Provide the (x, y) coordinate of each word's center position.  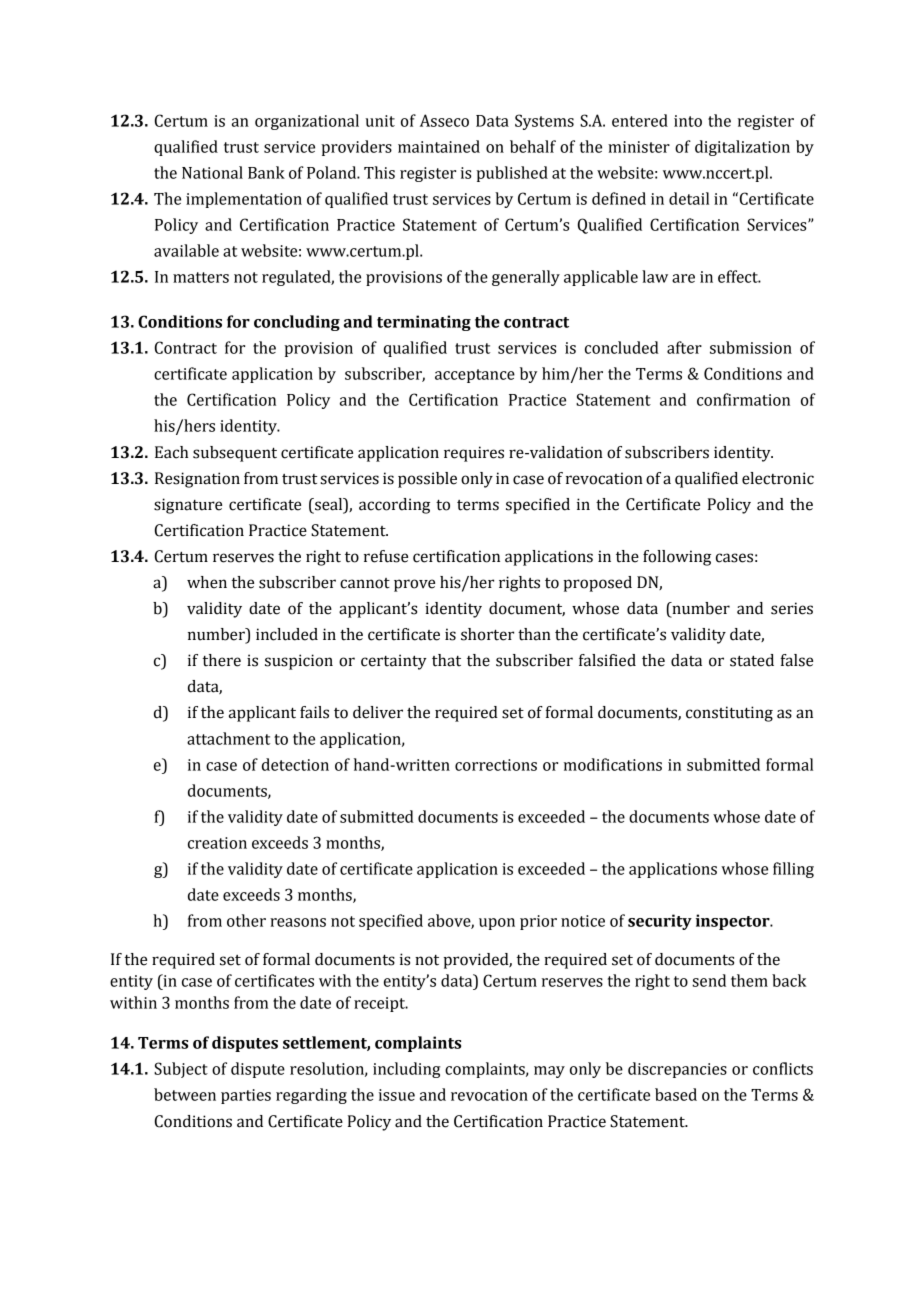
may (549, 1072)
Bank (266, 172)
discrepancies (677, 1070)
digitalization (742, 148)
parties (246, 1096)
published (512, 174)
